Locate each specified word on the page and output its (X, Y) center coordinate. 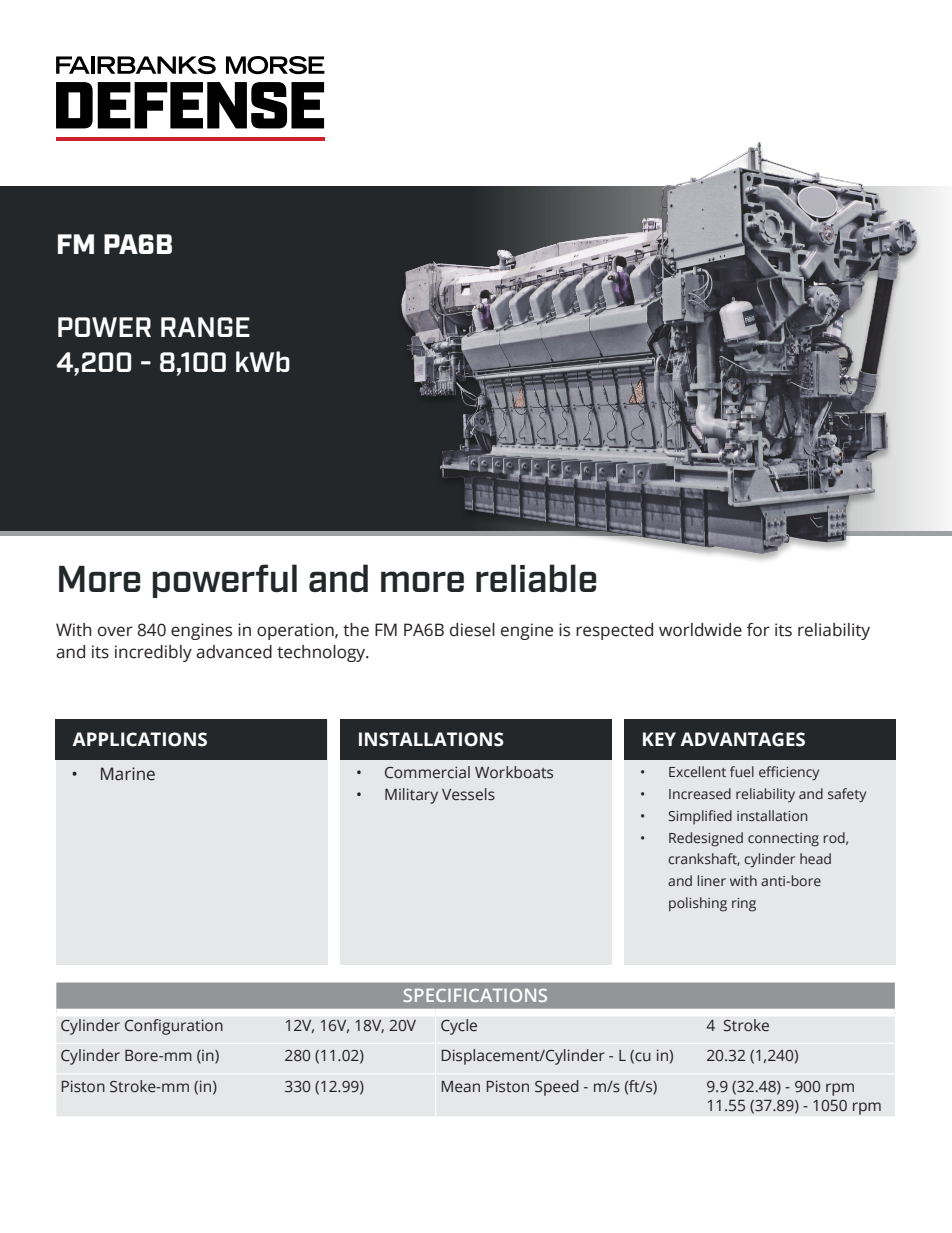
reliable (536, 578)
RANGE (205, 327)
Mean (461, 1087)
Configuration (174, 1027)
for (758, 630)
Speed (557, 1088)
